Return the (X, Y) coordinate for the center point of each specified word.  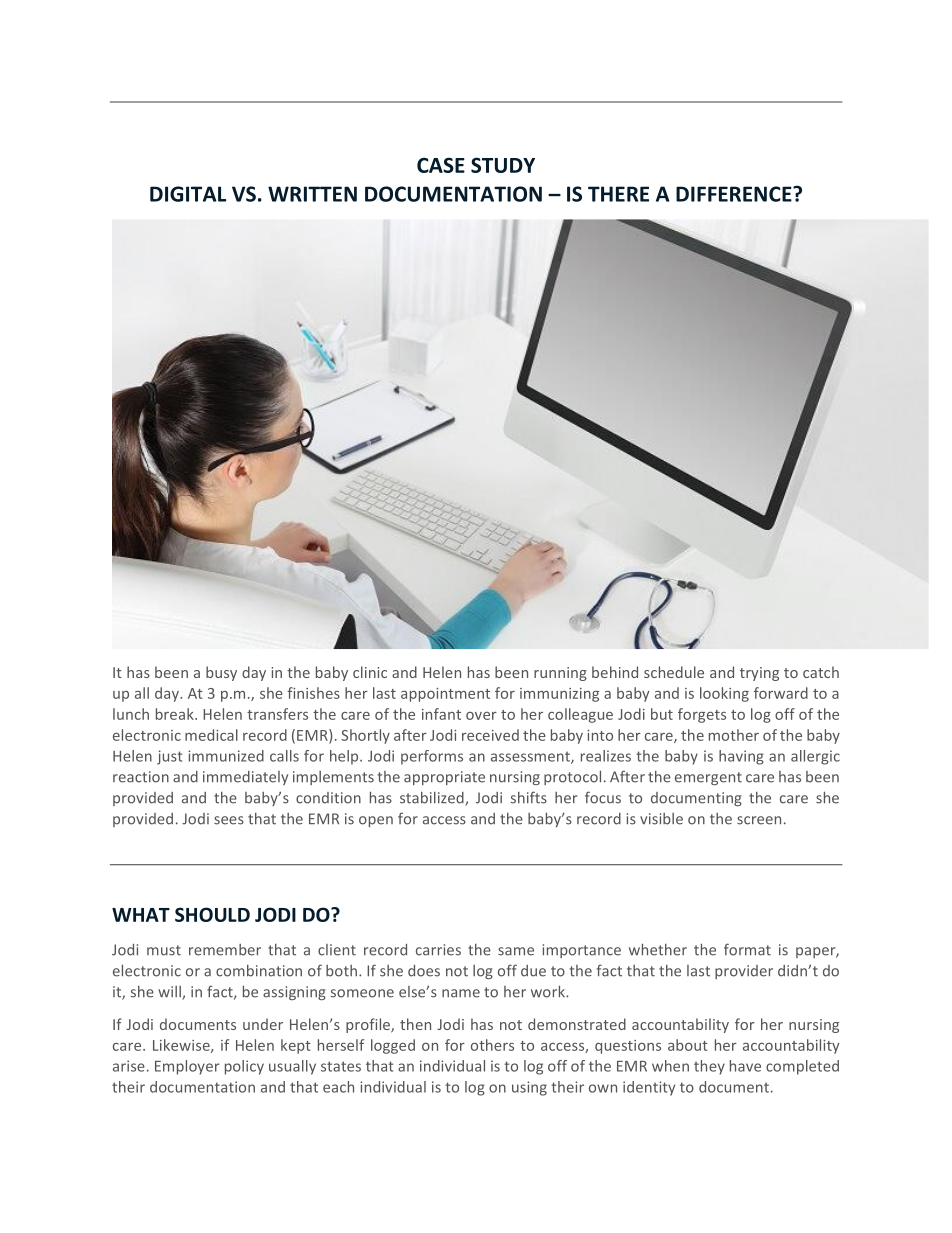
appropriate (444, 778)
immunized (226, 756)
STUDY (503, 165)
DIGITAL (188, 194)
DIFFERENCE (735, 194)
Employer (187, 1067)
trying (759, 674)
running (560, 674)
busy (221, 673)
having (741, 757)
